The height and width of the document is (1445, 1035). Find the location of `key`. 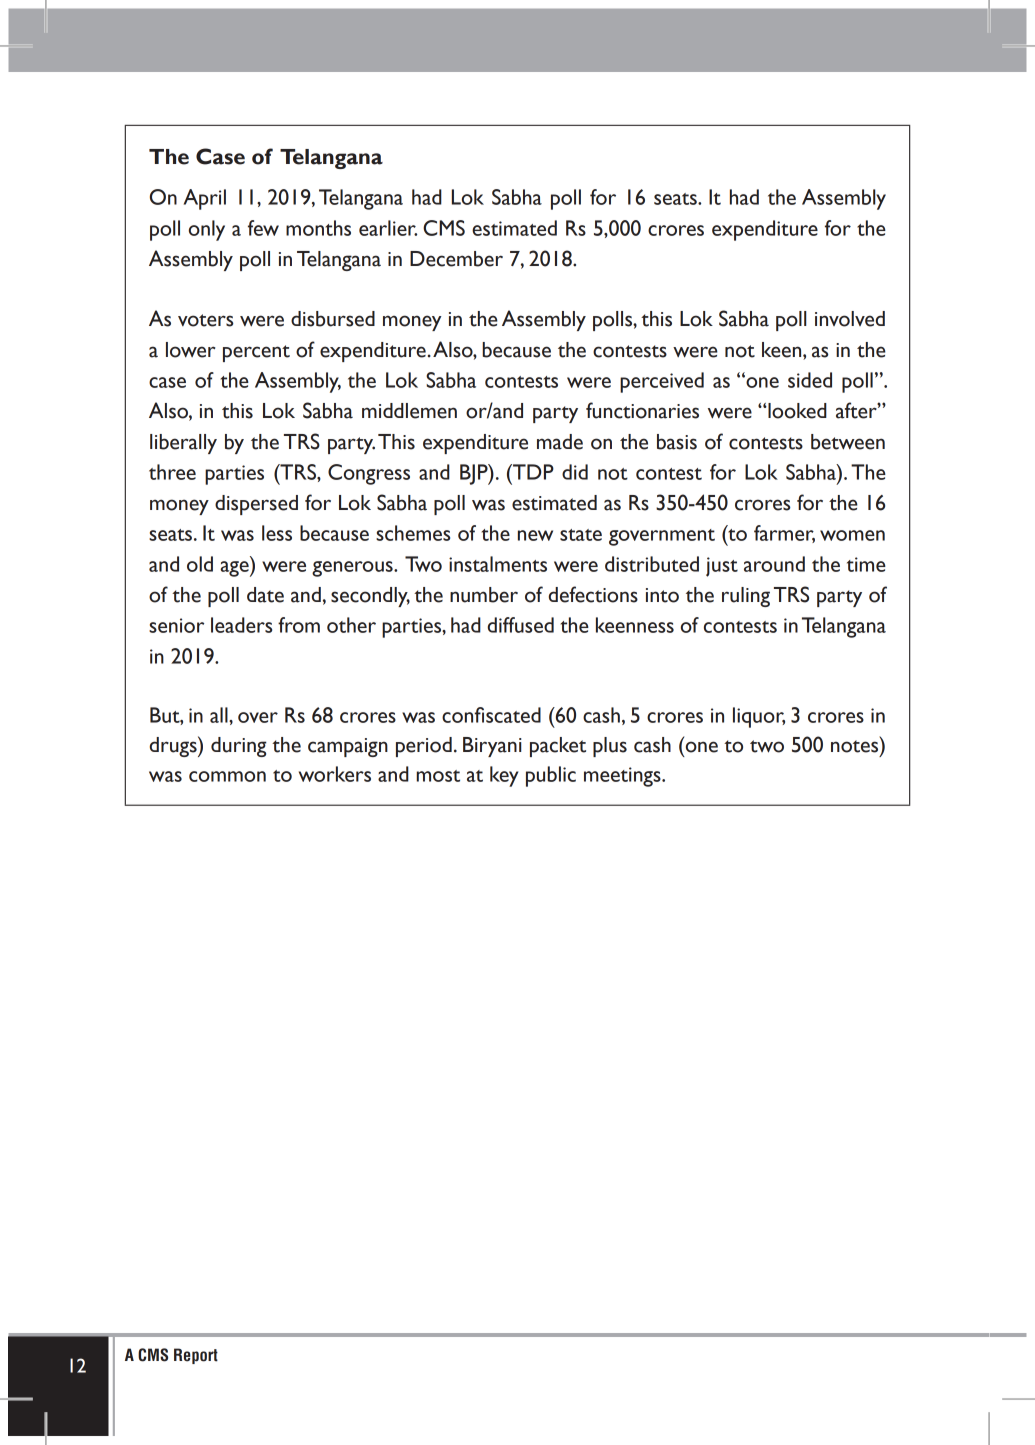

key is located at coordinates (504, 776).
